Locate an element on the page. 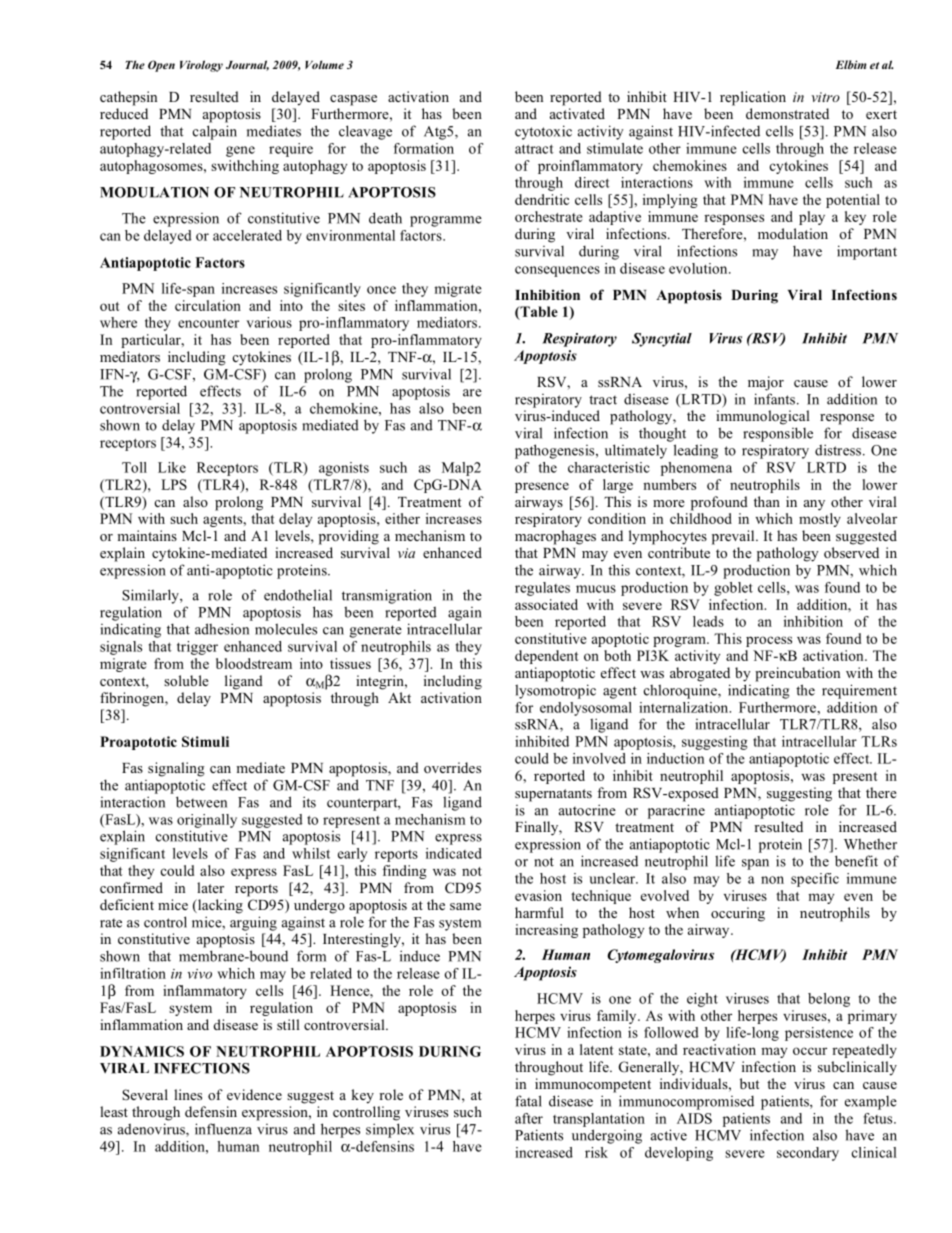 Image resolution: width=952 pixels, height=1233 pixels. influenza is located at coordinates (223, 1129).
